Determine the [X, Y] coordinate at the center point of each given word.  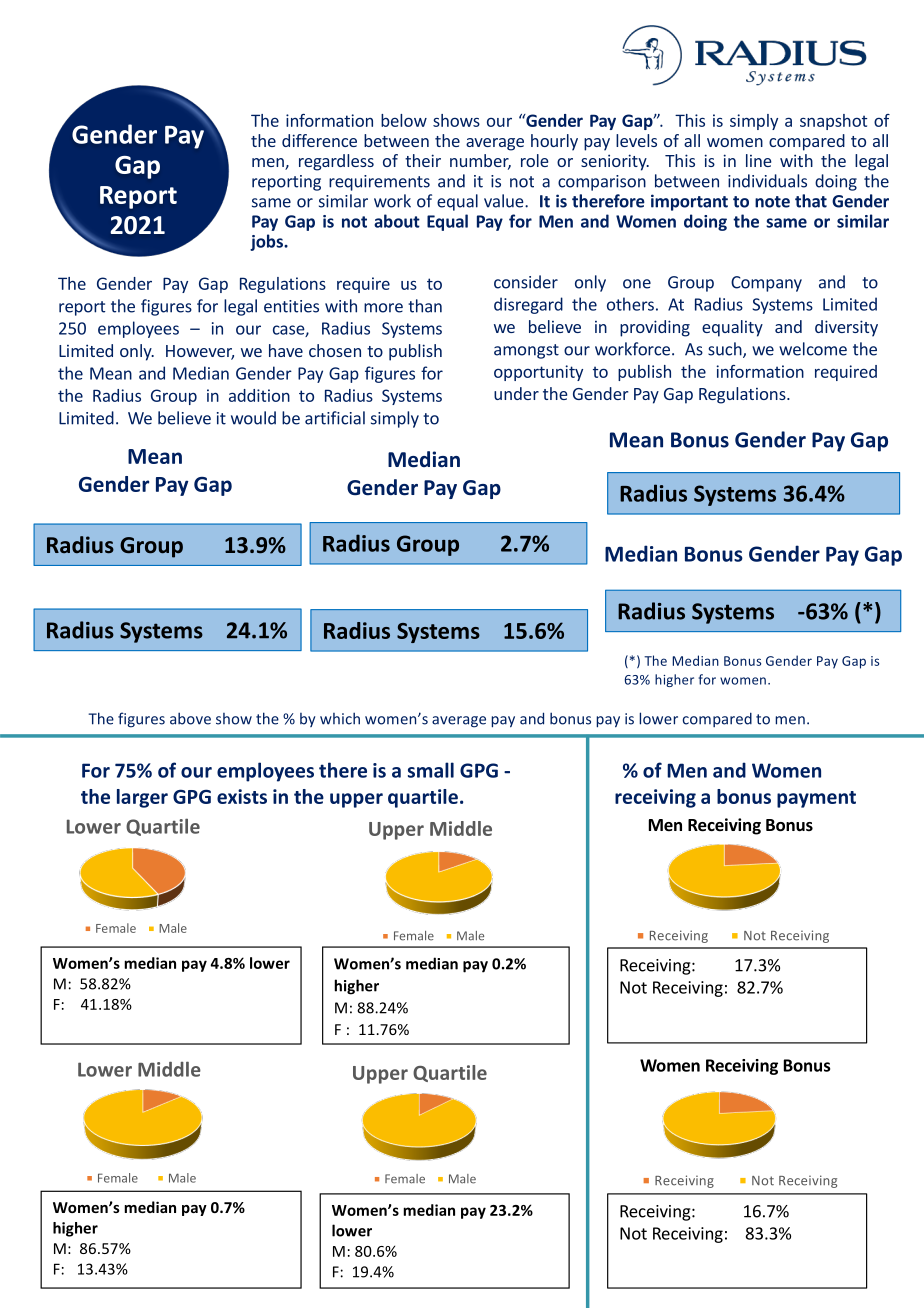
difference [319, 140]
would [253, 418]
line [759, 160]
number [480, 162]
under [516, 393]
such [726, 350]
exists [242, 796]
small [431, 770]
